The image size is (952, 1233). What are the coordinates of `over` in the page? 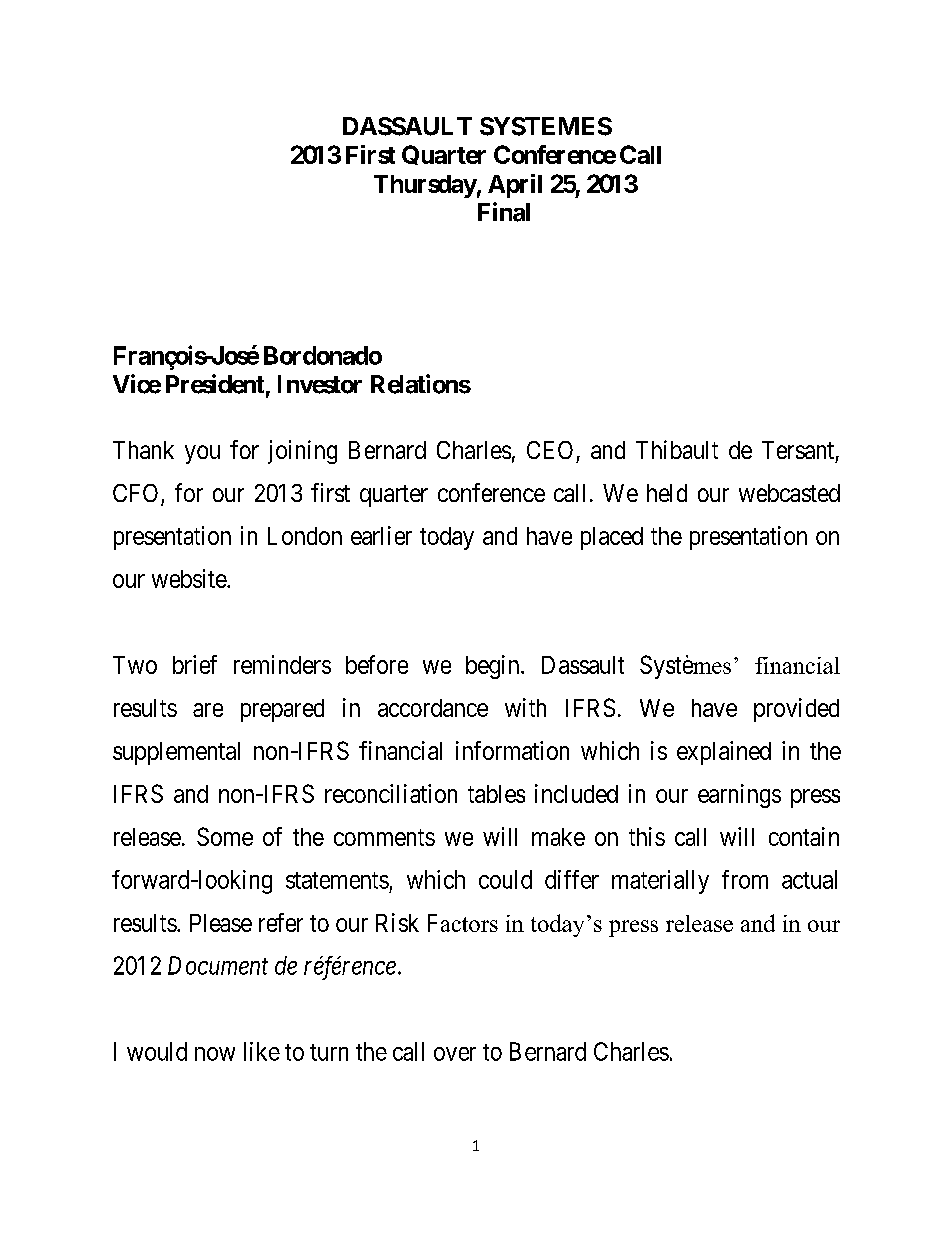 It's located at (455, 1054).
